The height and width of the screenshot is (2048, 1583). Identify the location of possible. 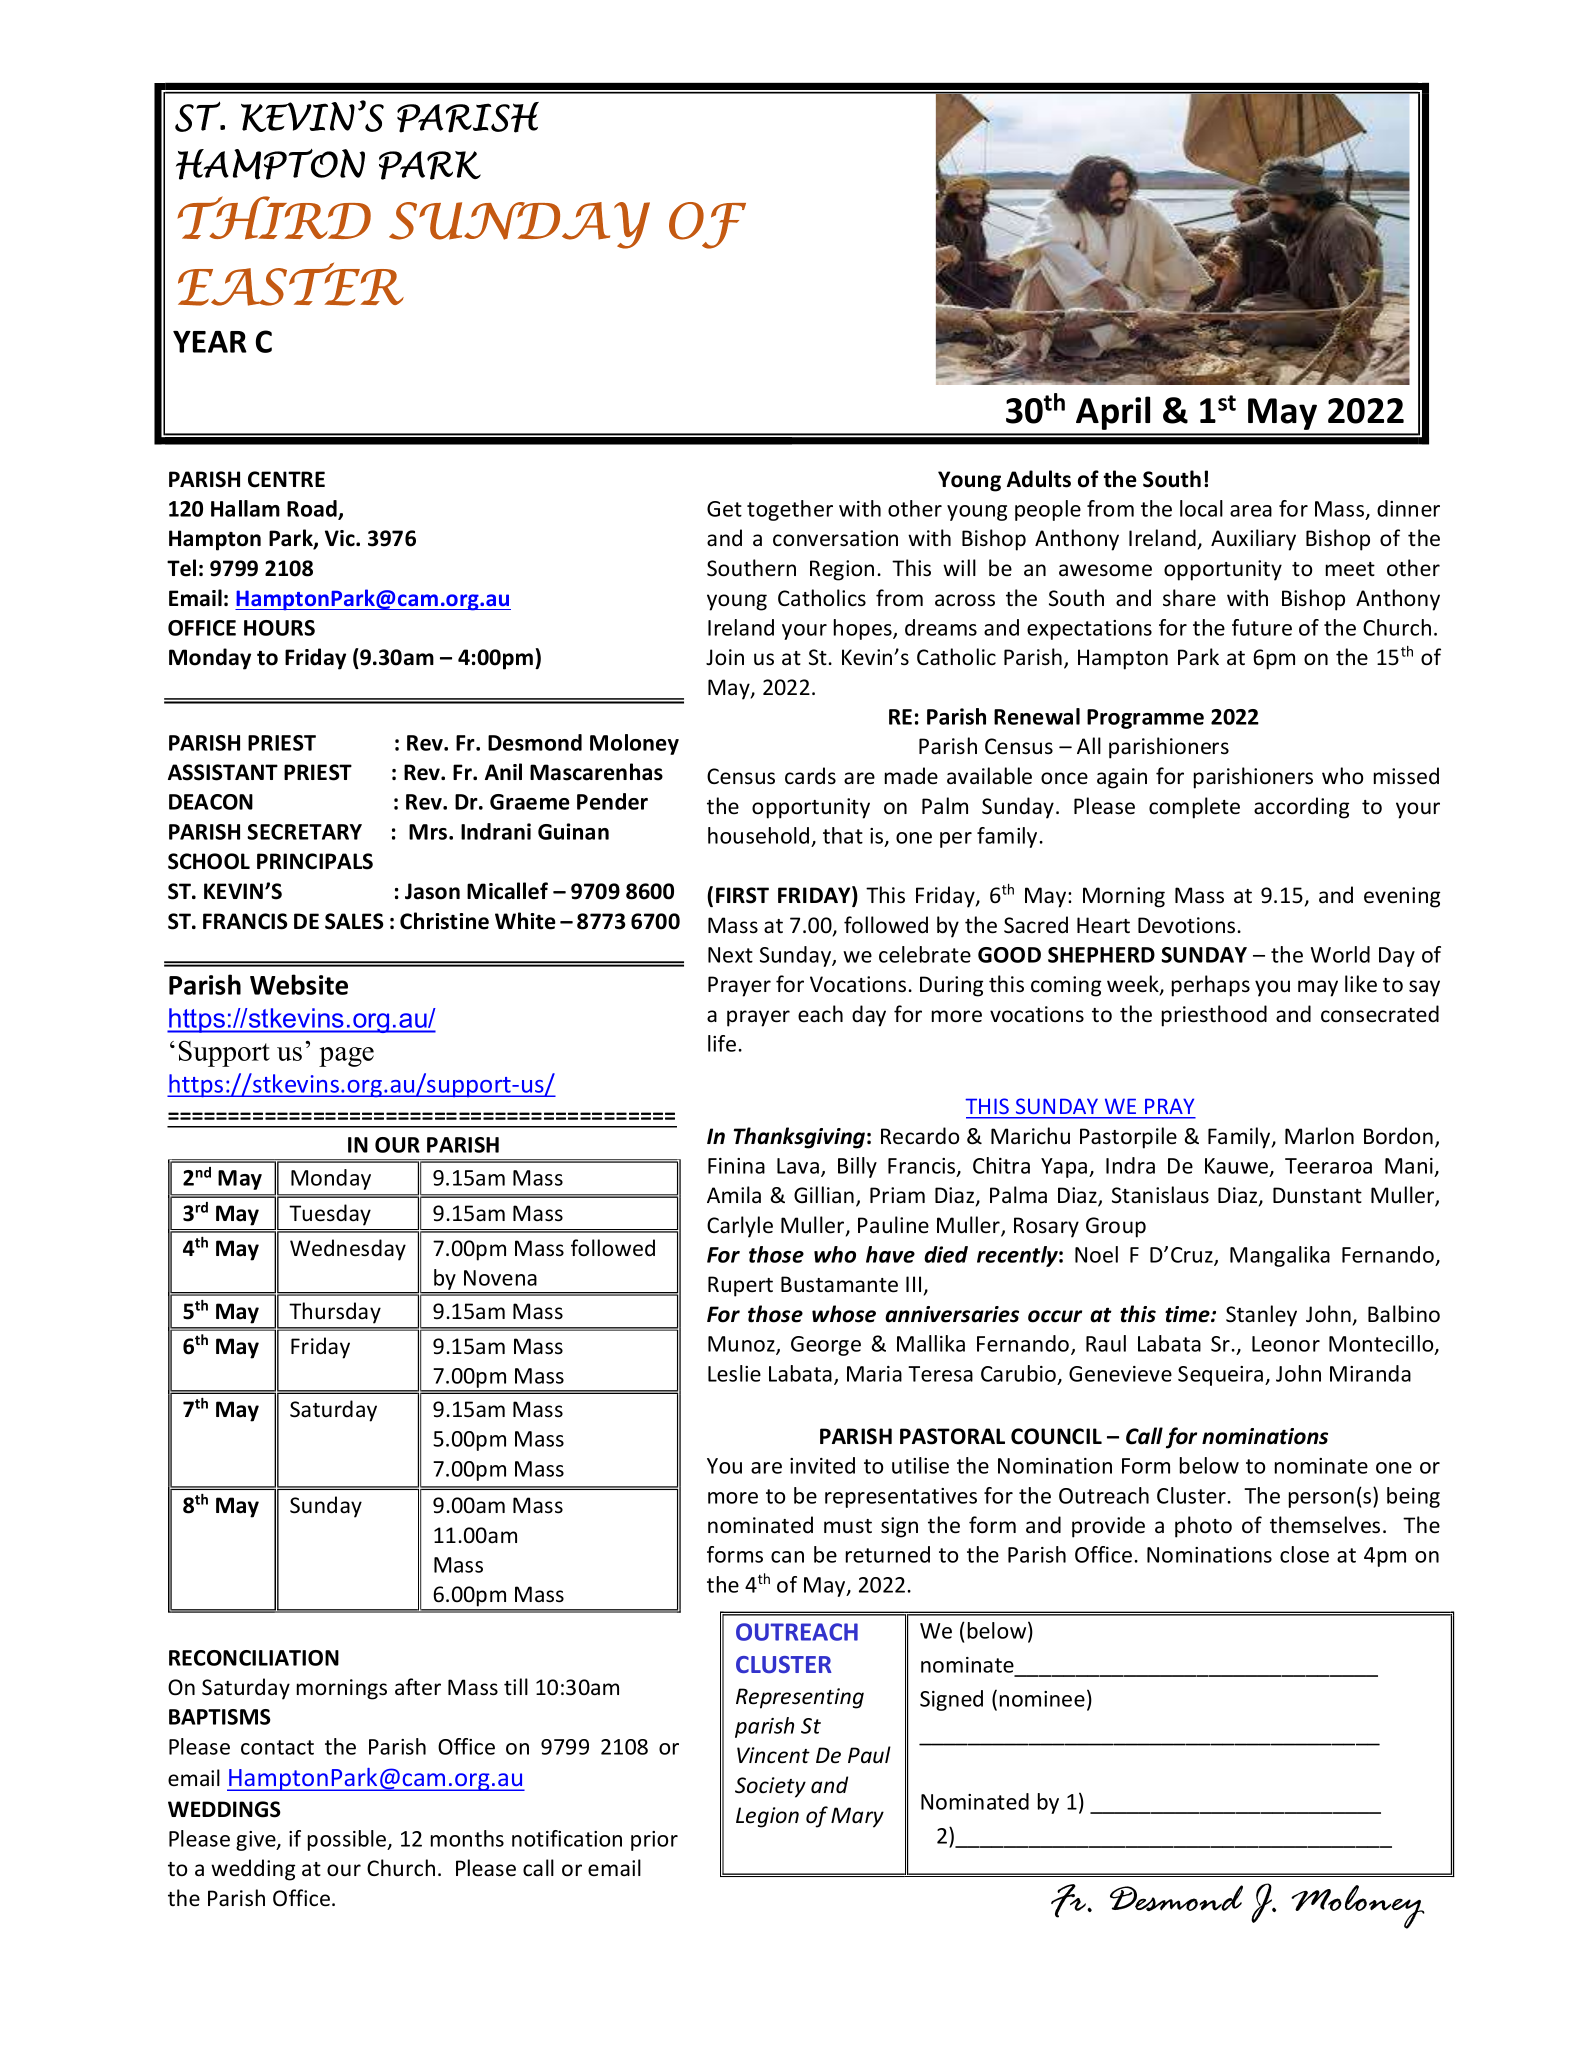
(348, 1840).
